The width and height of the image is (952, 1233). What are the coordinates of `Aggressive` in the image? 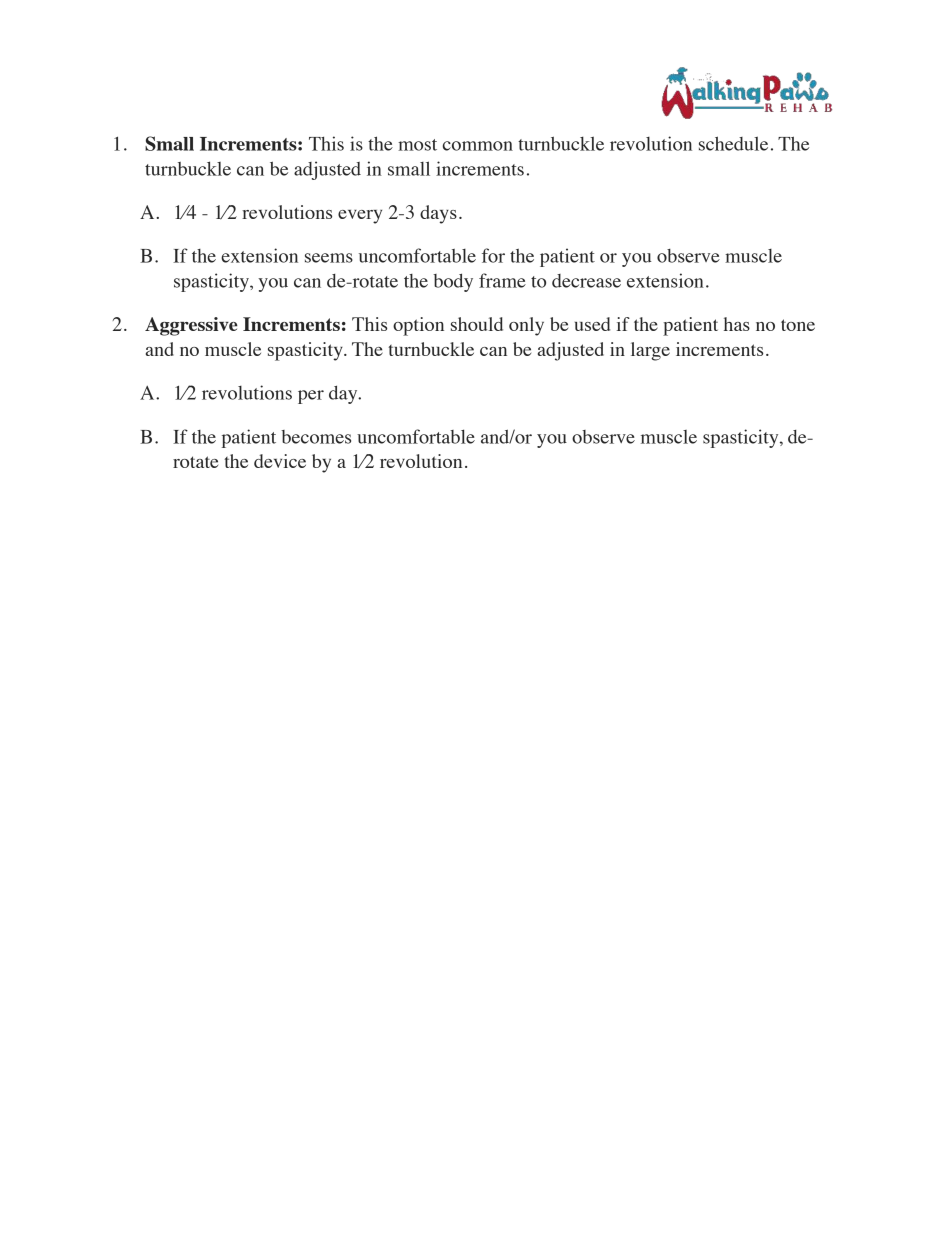 It's located at (191, 326).
